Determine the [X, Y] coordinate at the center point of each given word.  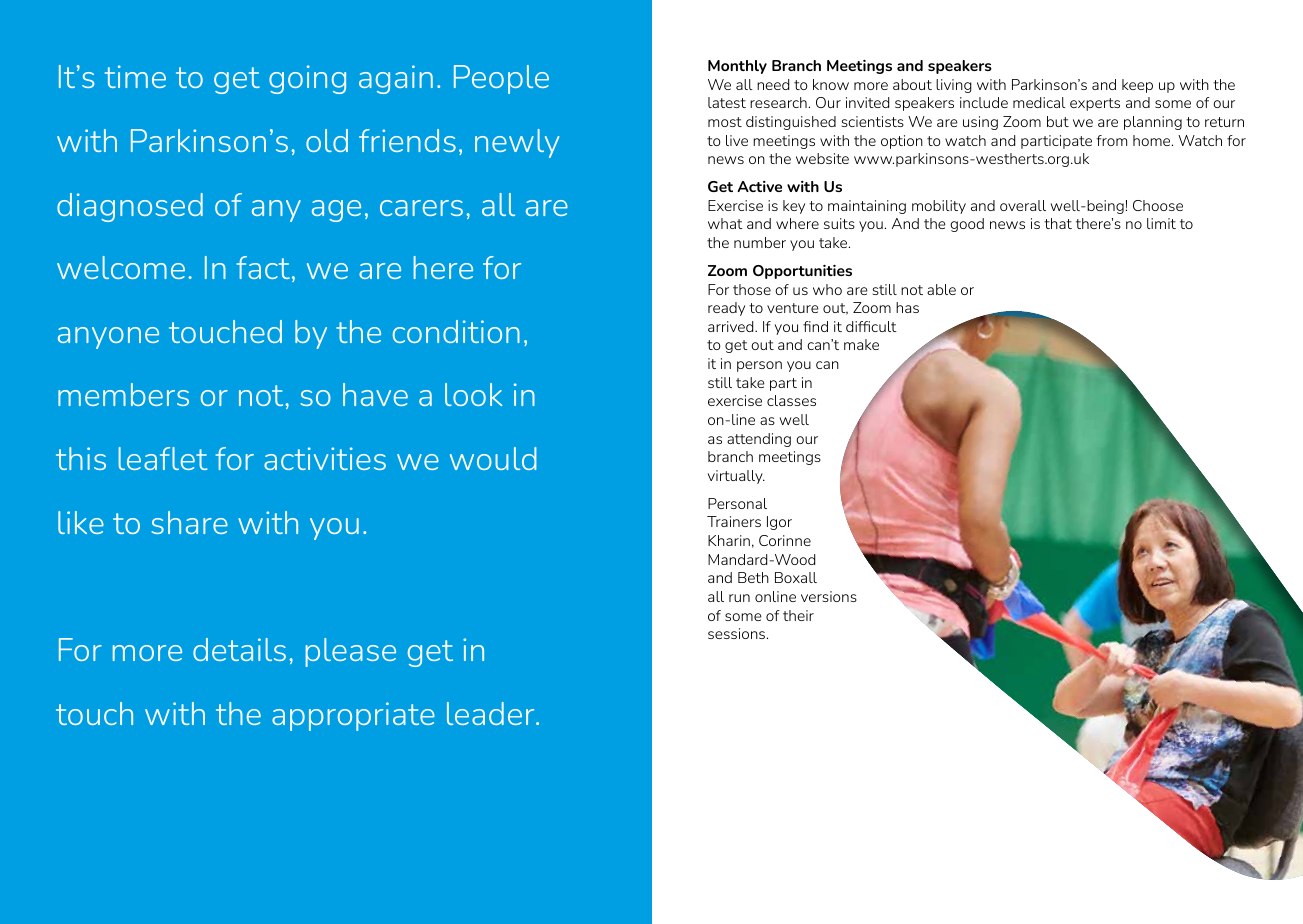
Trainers [734, 521]
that [1058, 223]
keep [1137, 86]
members [123, 394]
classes [791, 400]
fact [263, 267]
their [798, 615]
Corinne [785, 540]
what [725, 223]
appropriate [353, 716]
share [189, 522]
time [135, 76]
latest [727, 102]
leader [492, 713]
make [861, 344]
